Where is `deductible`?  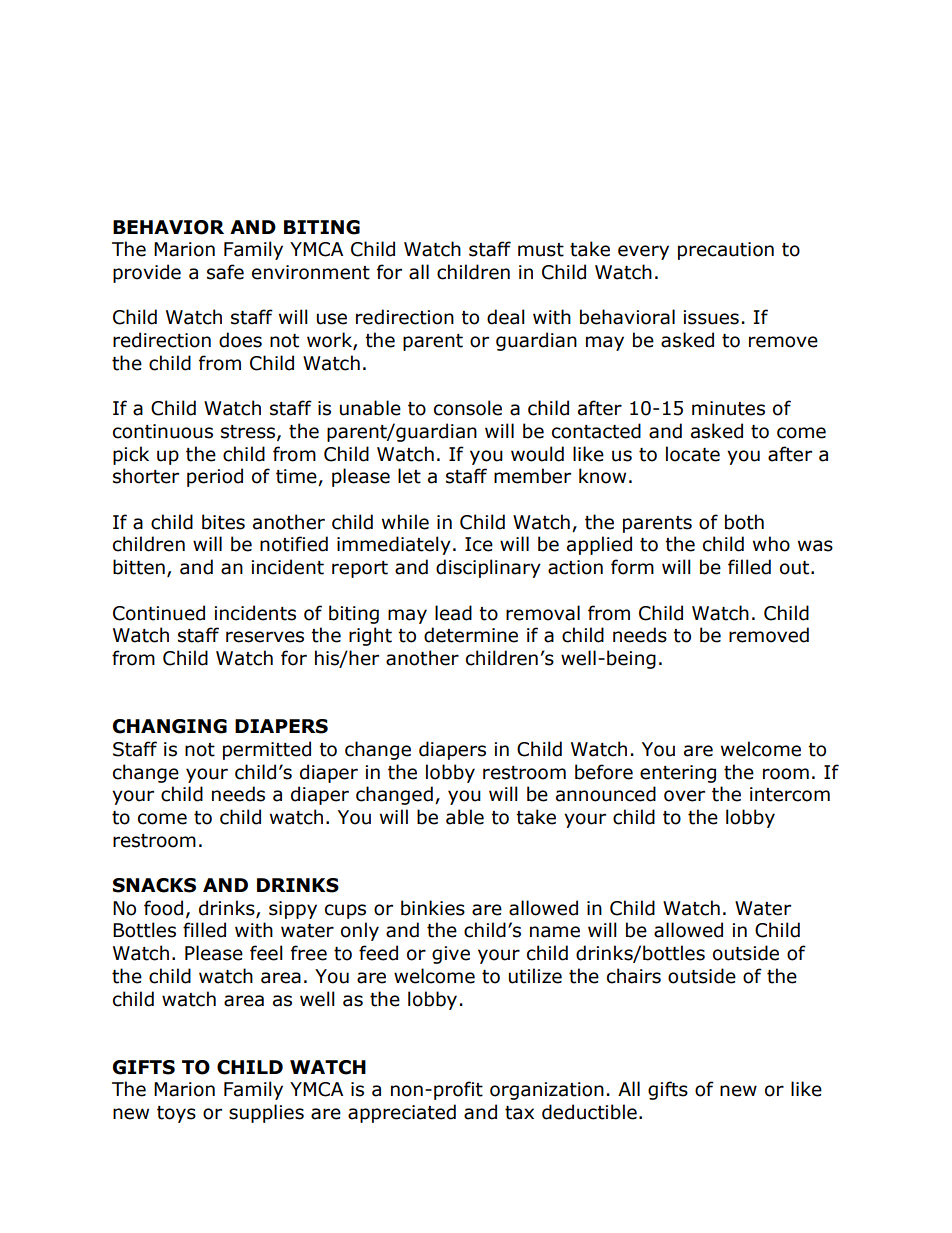
deductible is located at coordinates (589, 1112).
